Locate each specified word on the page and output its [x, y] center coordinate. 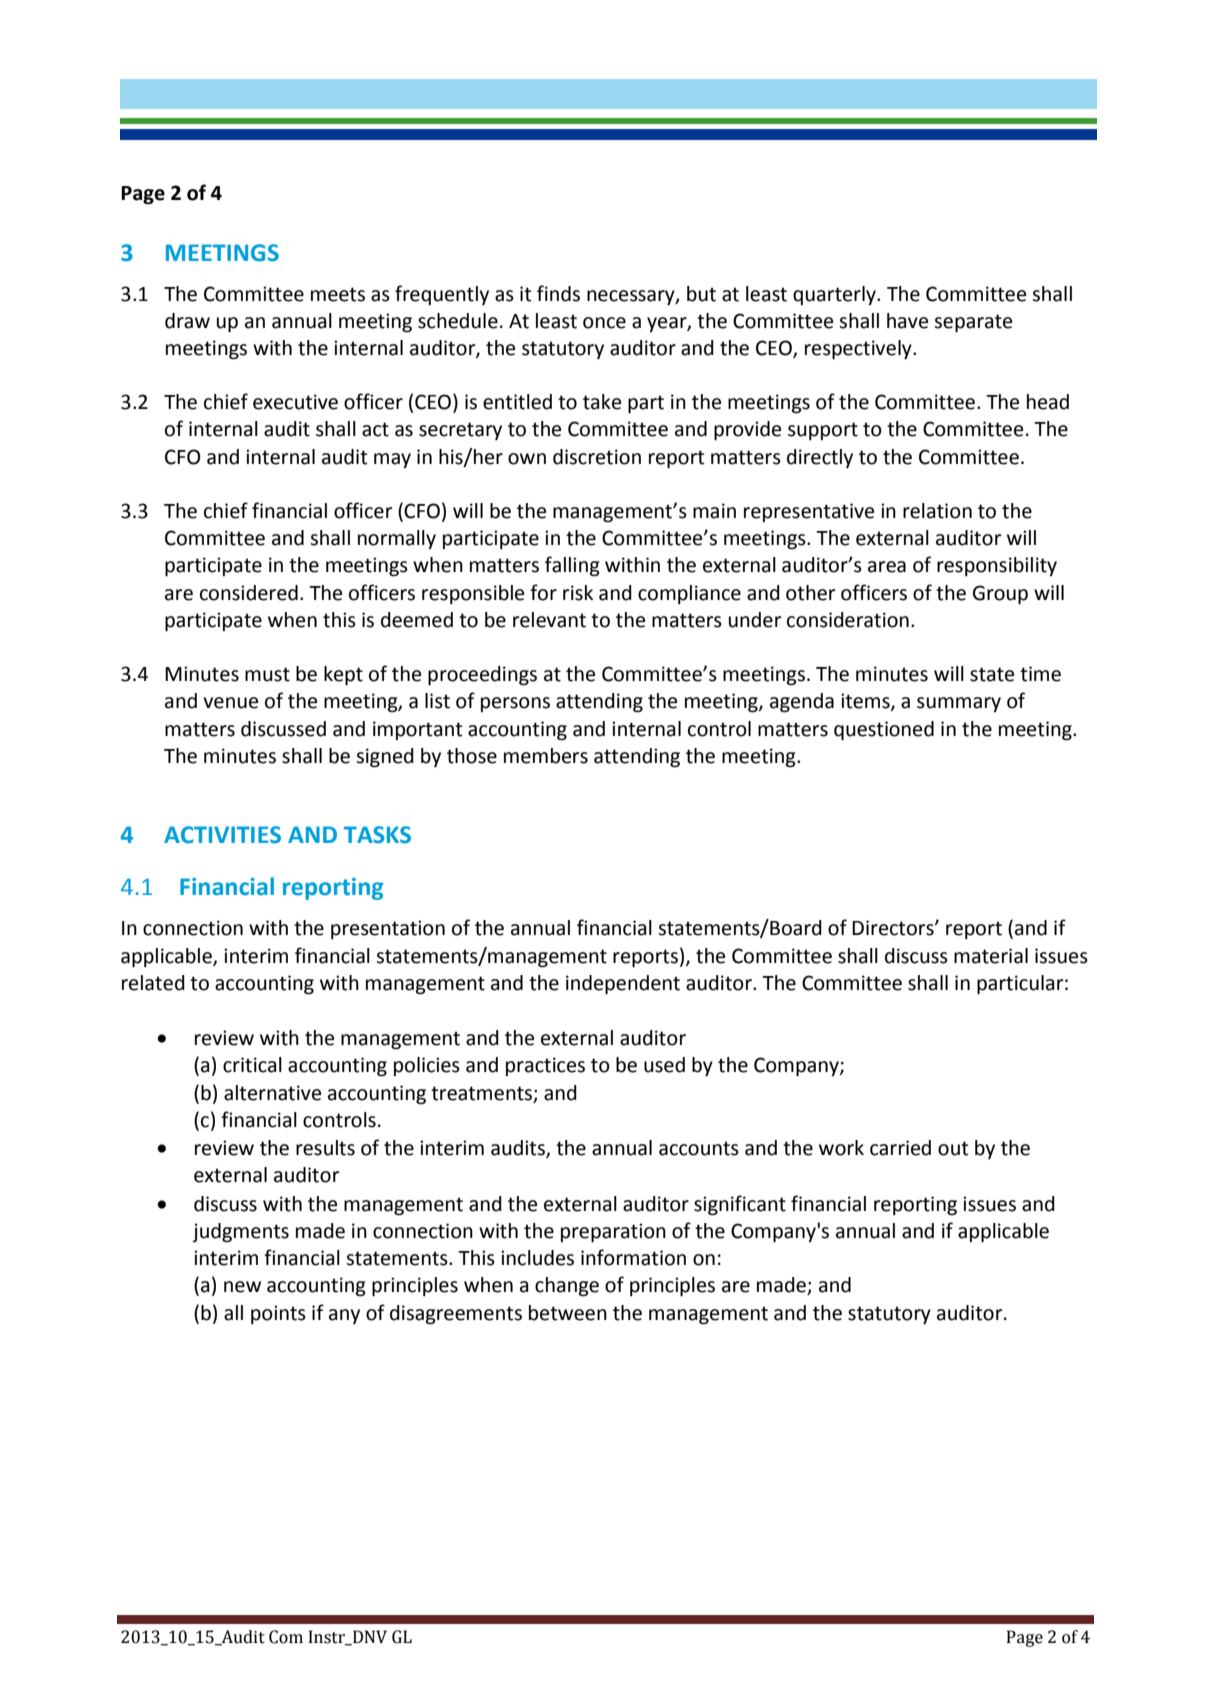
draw [187, 321]
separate [973, 323]
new [242, 1287]
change [567, 1287]
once [604, 323]
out [953, 1148]
